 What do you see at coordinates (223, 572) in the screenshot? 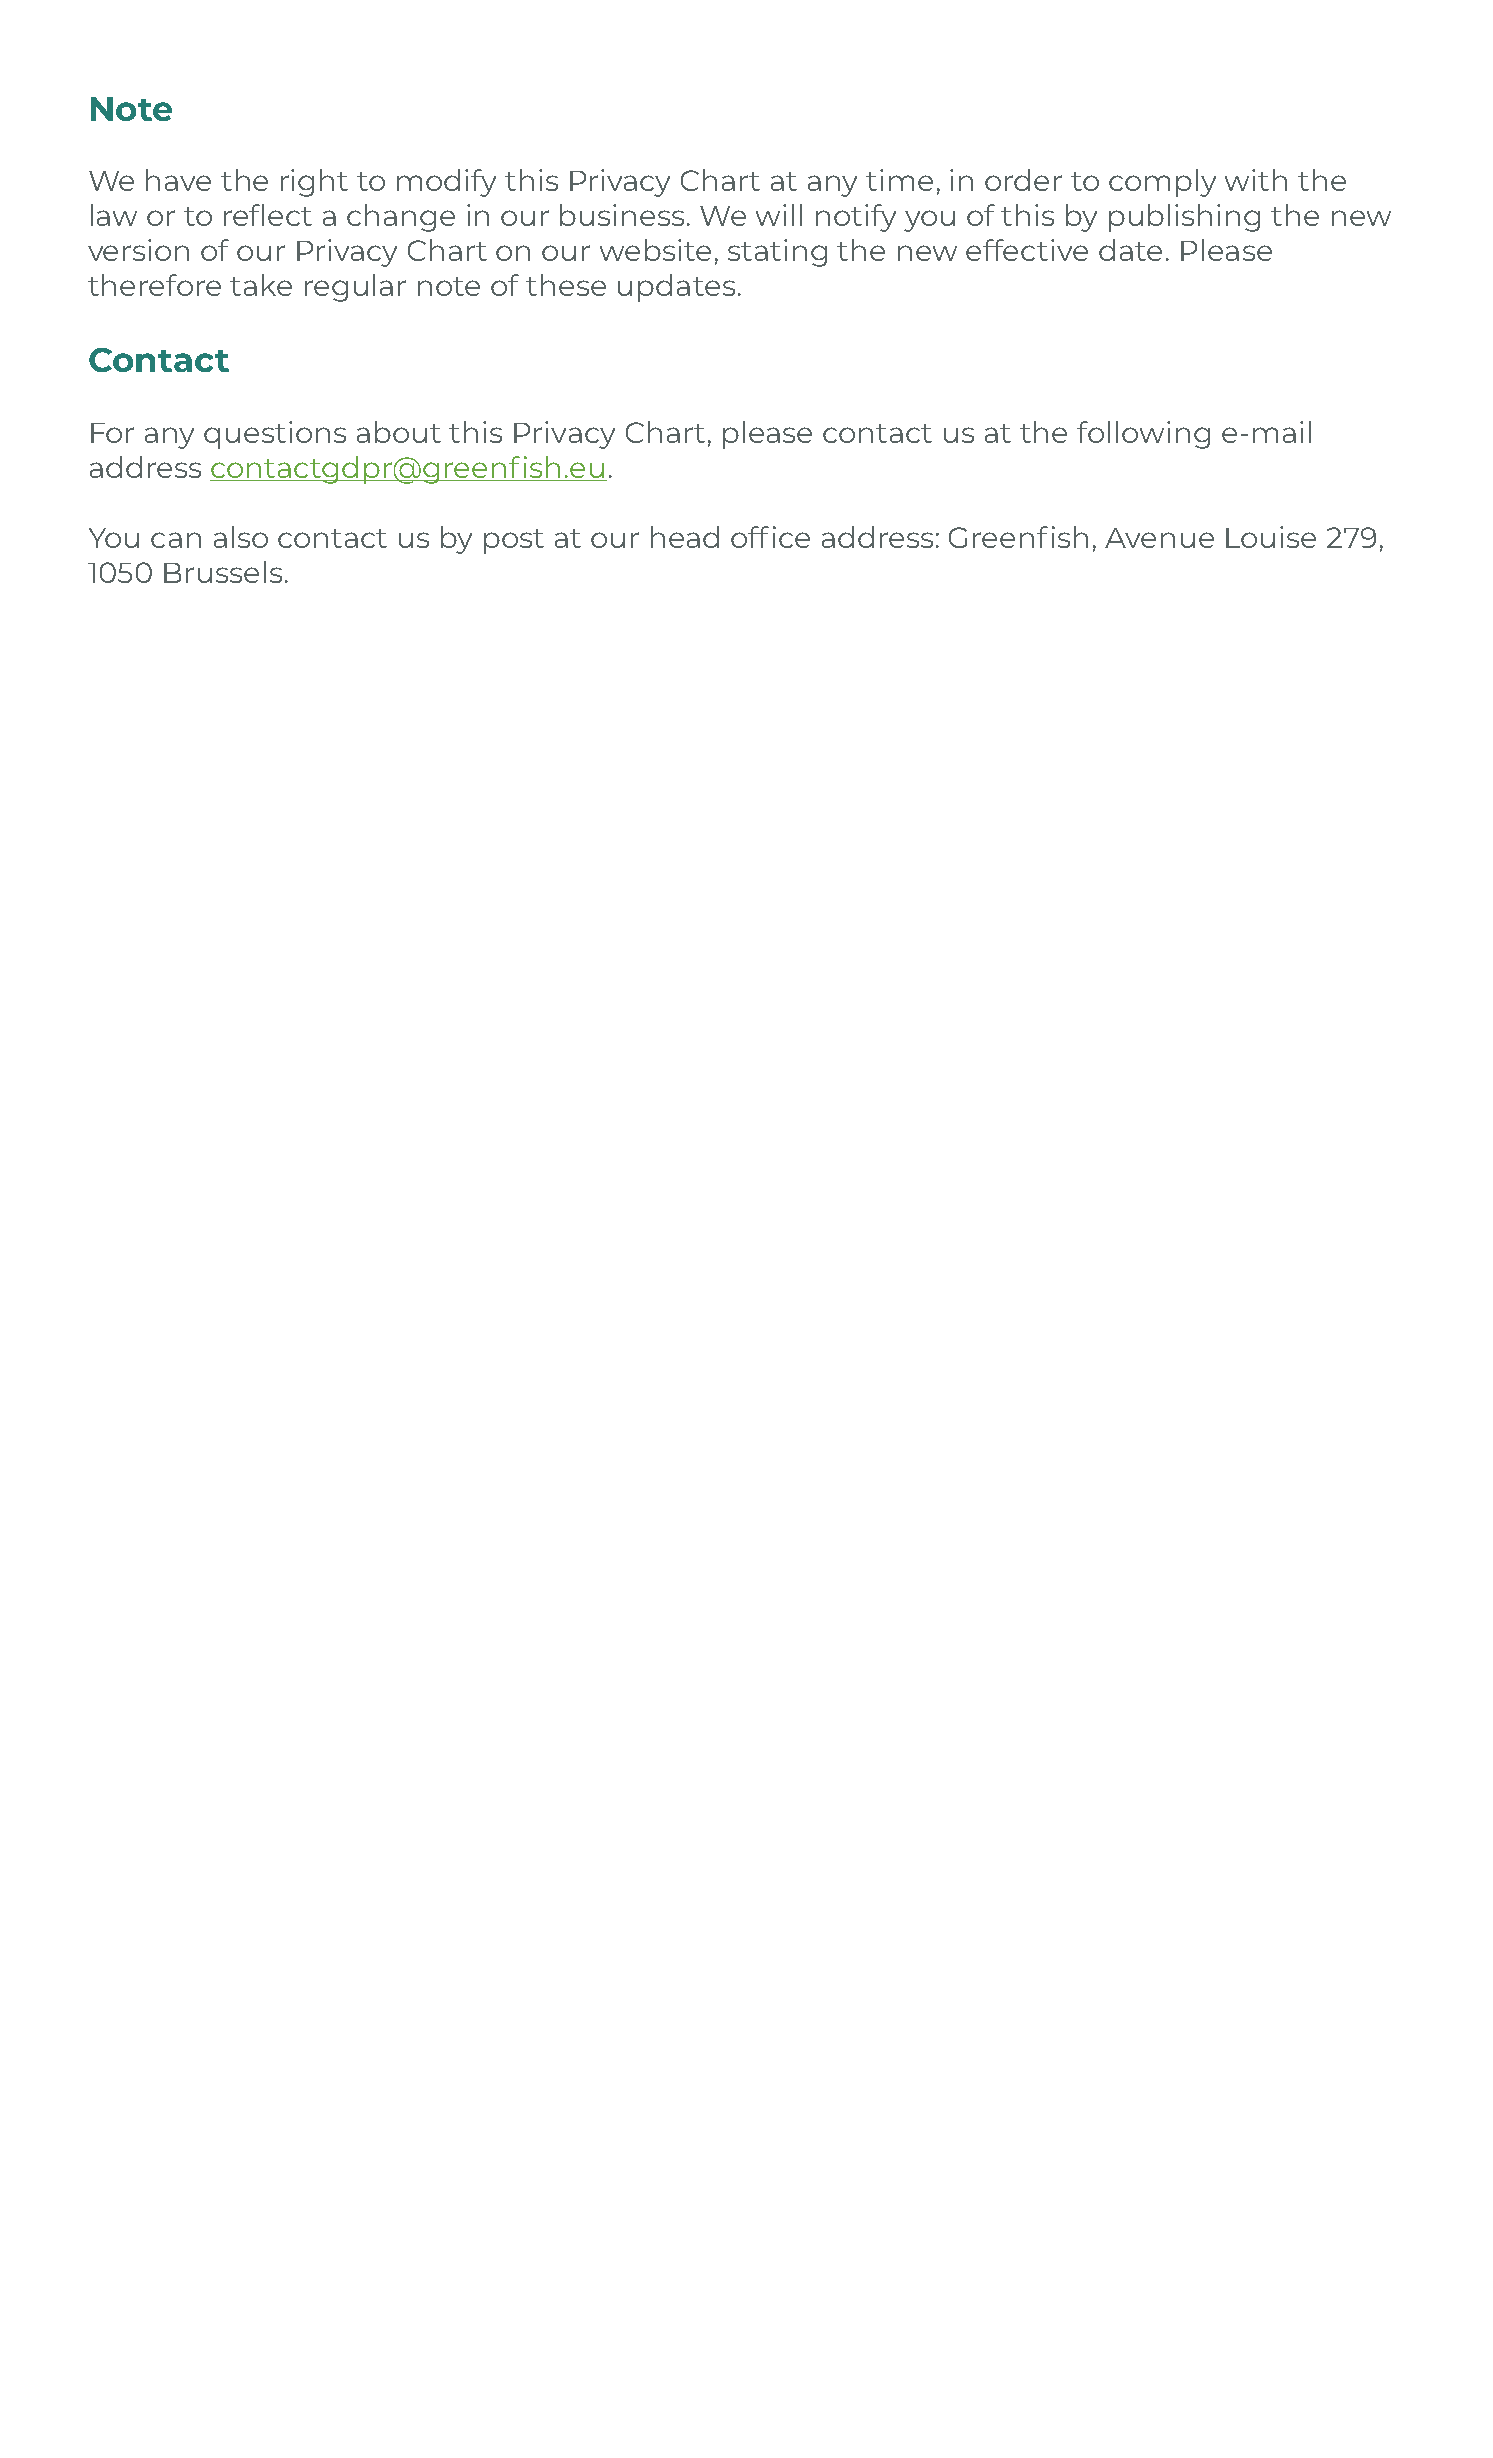
I see `Brussels` at bounding box center [223, 572].
